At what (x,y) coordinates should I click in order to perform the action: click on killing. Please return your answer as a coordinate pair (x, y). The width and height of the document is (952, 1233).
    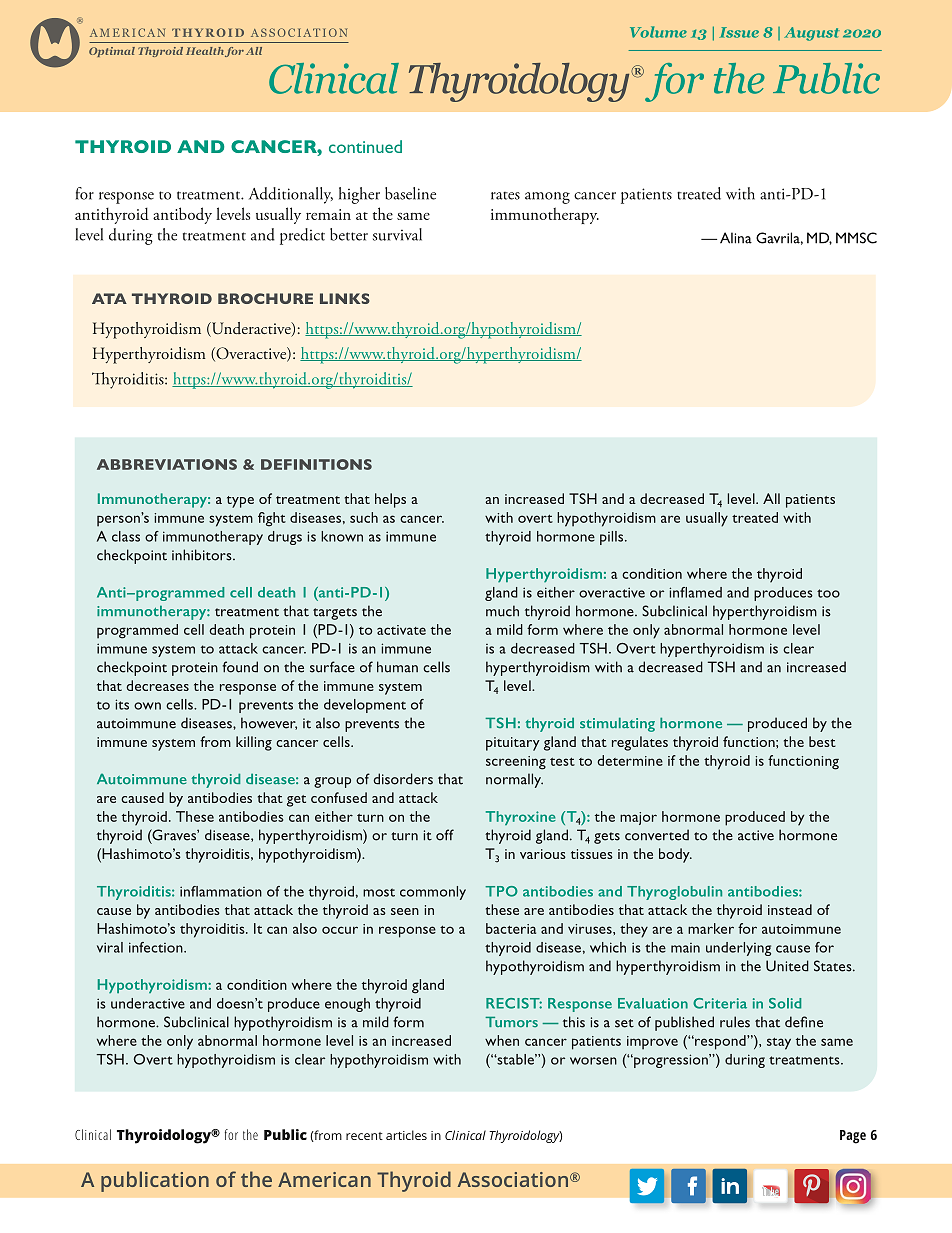
    Looking at the image, I should click on (254, 743).
